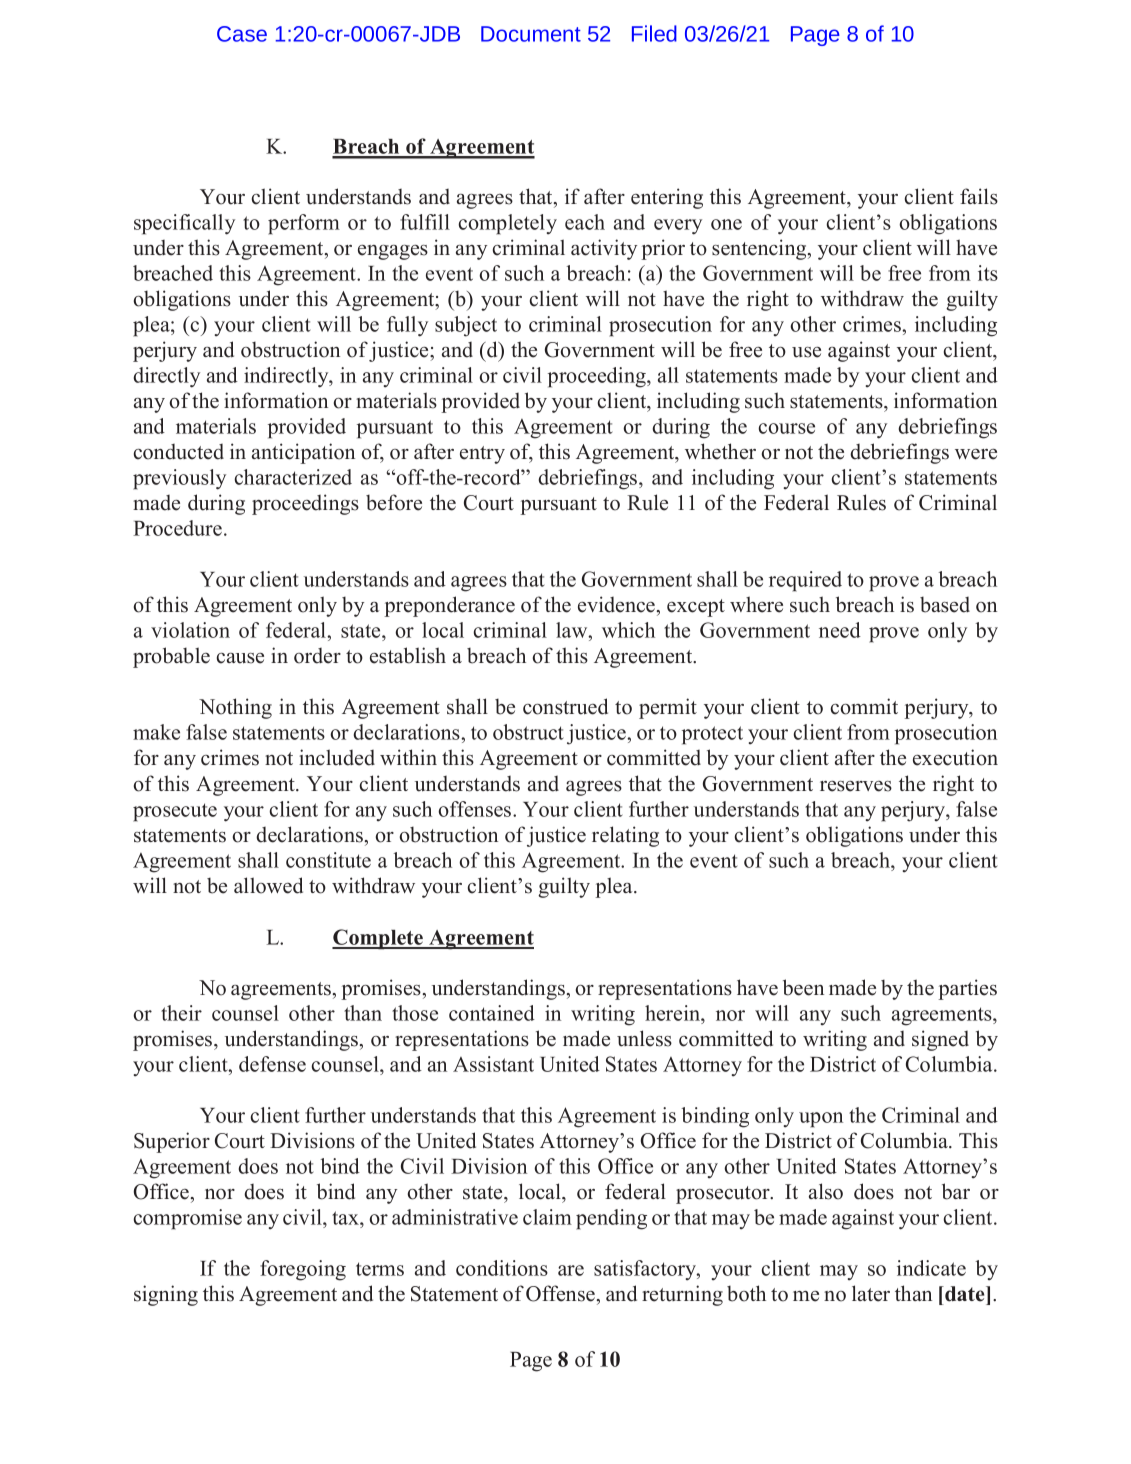  Describe the element at coordinates (531, 34) in the screenshot. I see `Document` at that location.
